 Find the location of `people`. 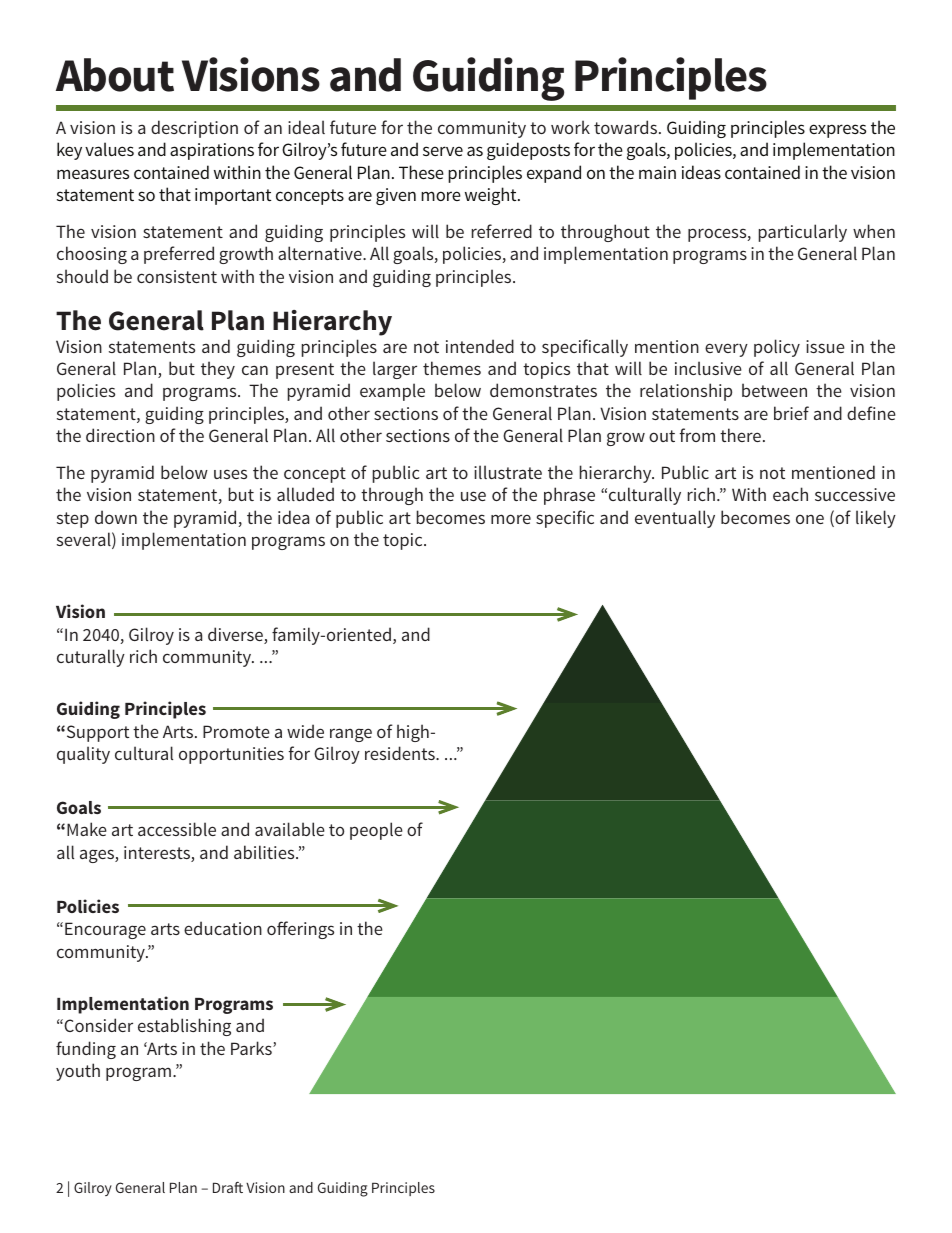

people is located at coordinates (376, 831).
